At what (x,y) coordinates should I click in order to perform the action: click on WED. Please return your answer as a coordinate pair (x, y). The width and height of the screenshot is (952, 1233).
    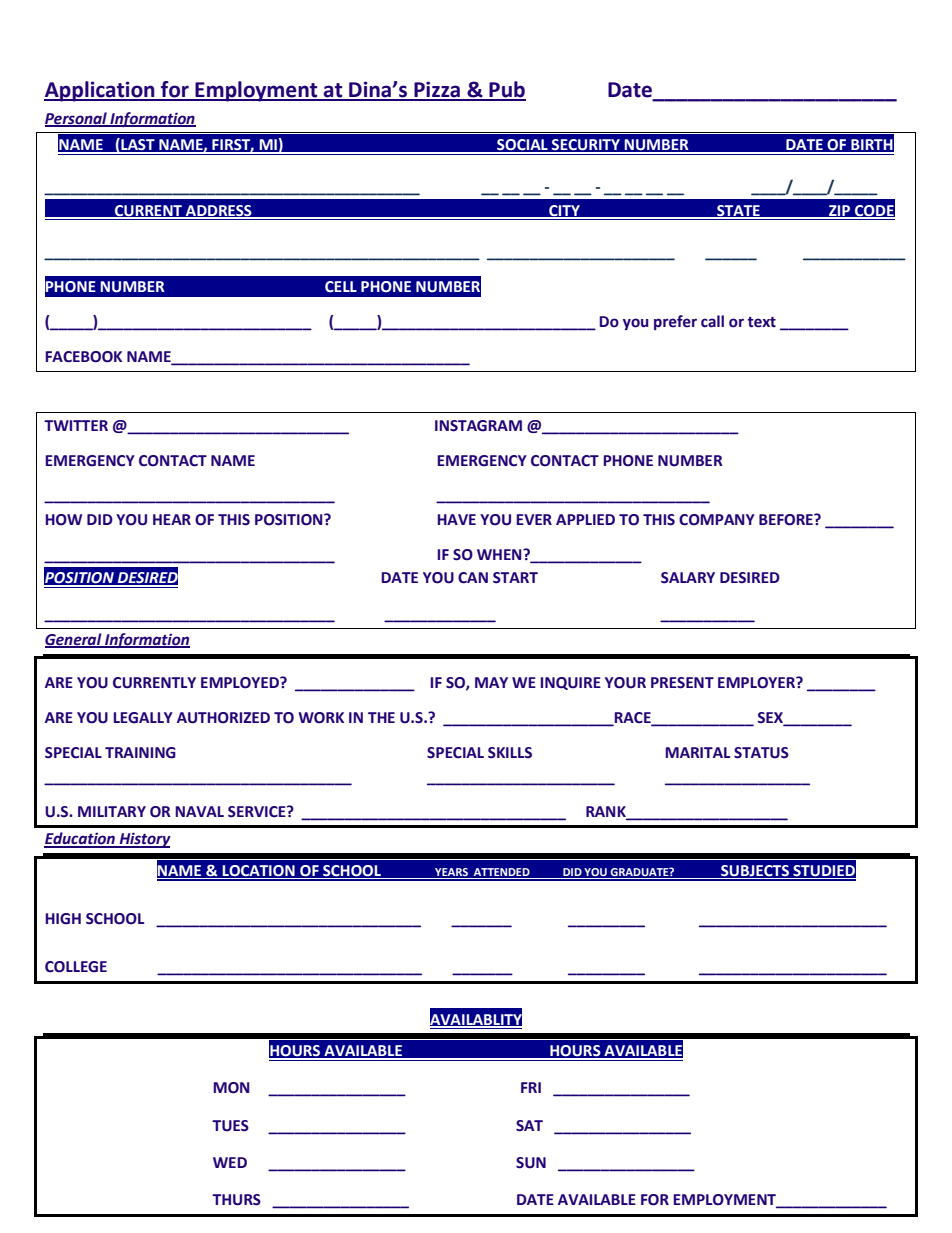
    Looking at the image, I should click on (230, 1162).
